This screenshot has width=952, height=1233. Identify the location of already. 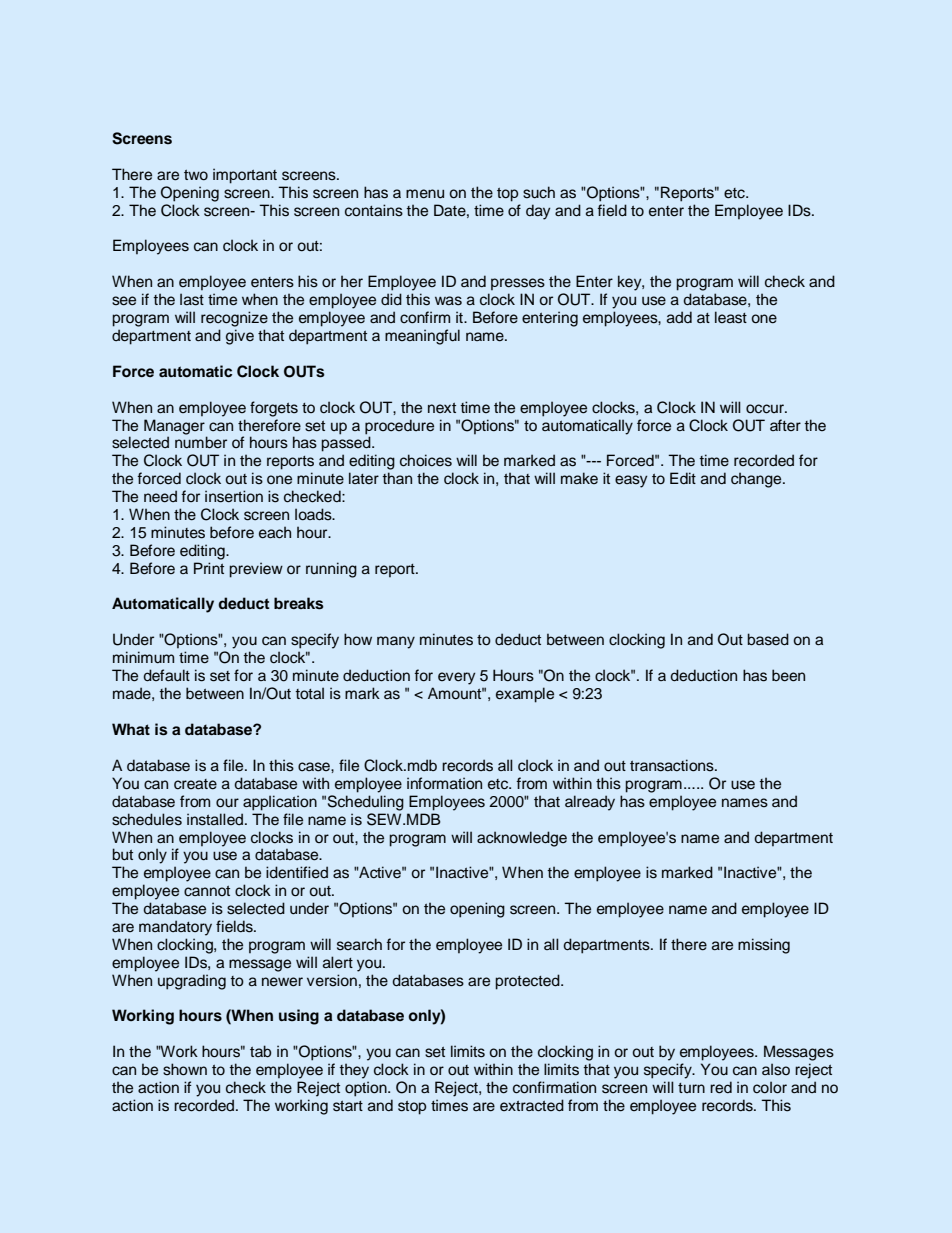
(590, 803).
